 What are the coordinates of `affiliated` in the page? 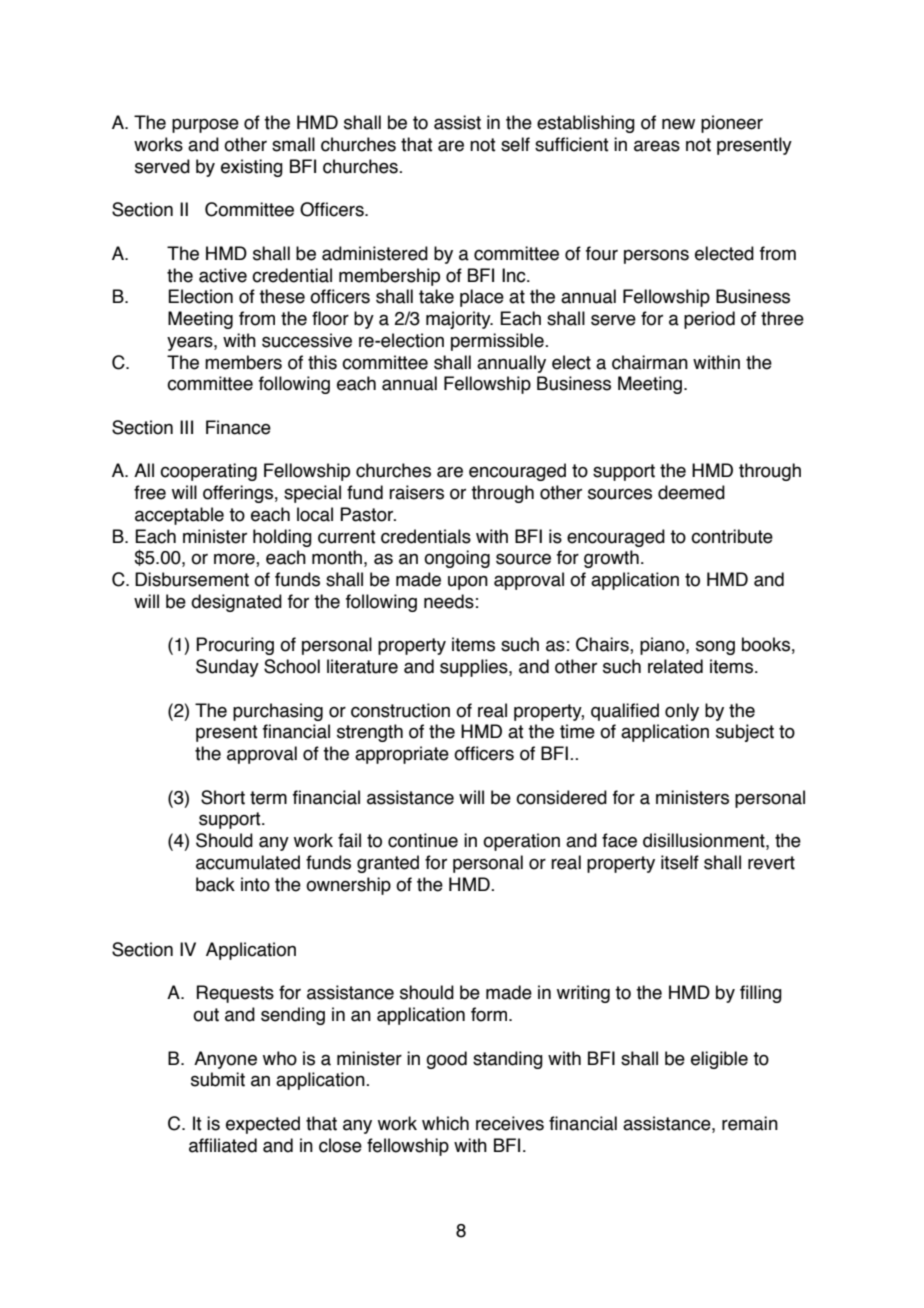 It's located at (223, 1145).
